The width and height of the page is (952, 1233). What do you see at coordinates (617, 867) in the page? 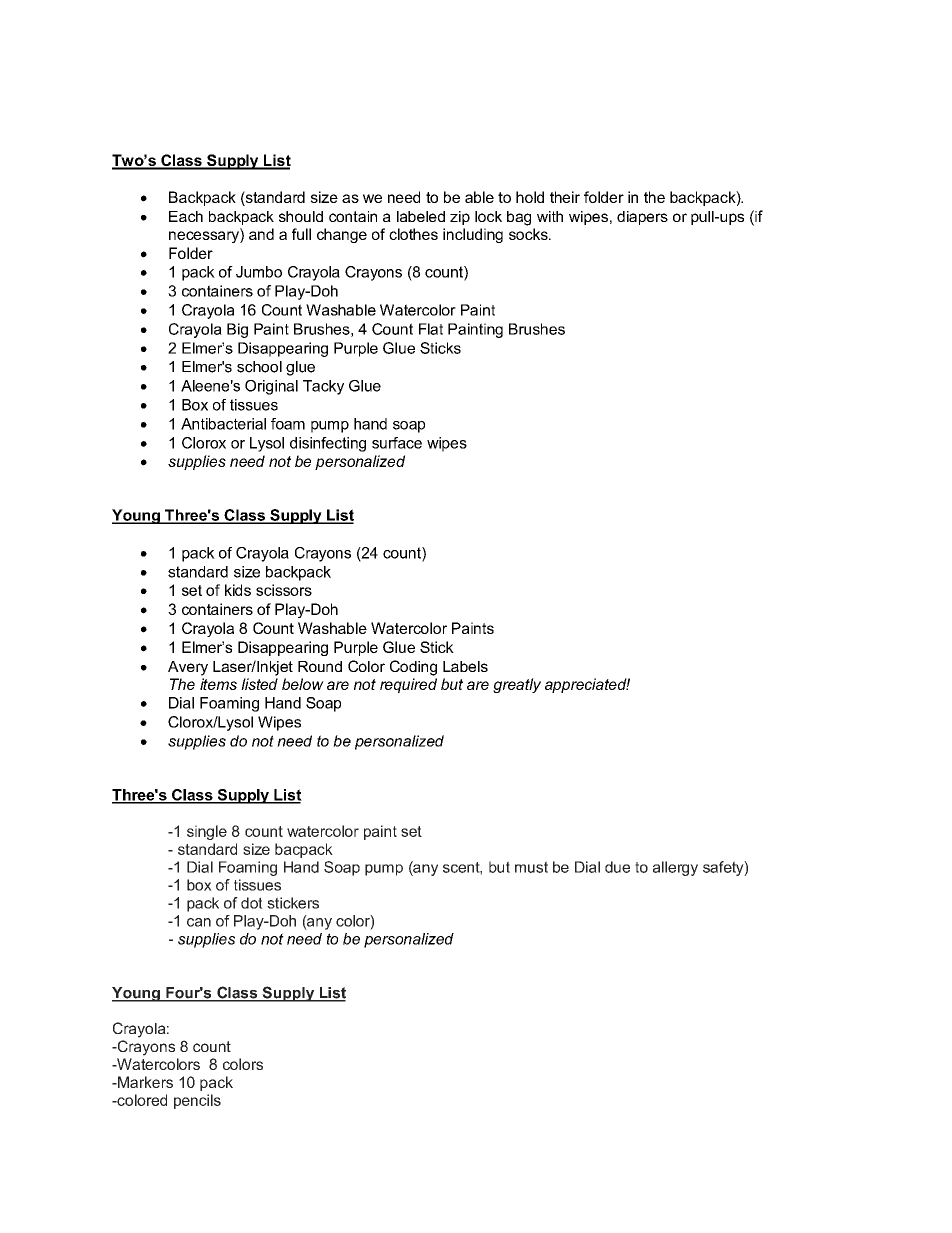
I see `due` at bounding box center [617, 867].
